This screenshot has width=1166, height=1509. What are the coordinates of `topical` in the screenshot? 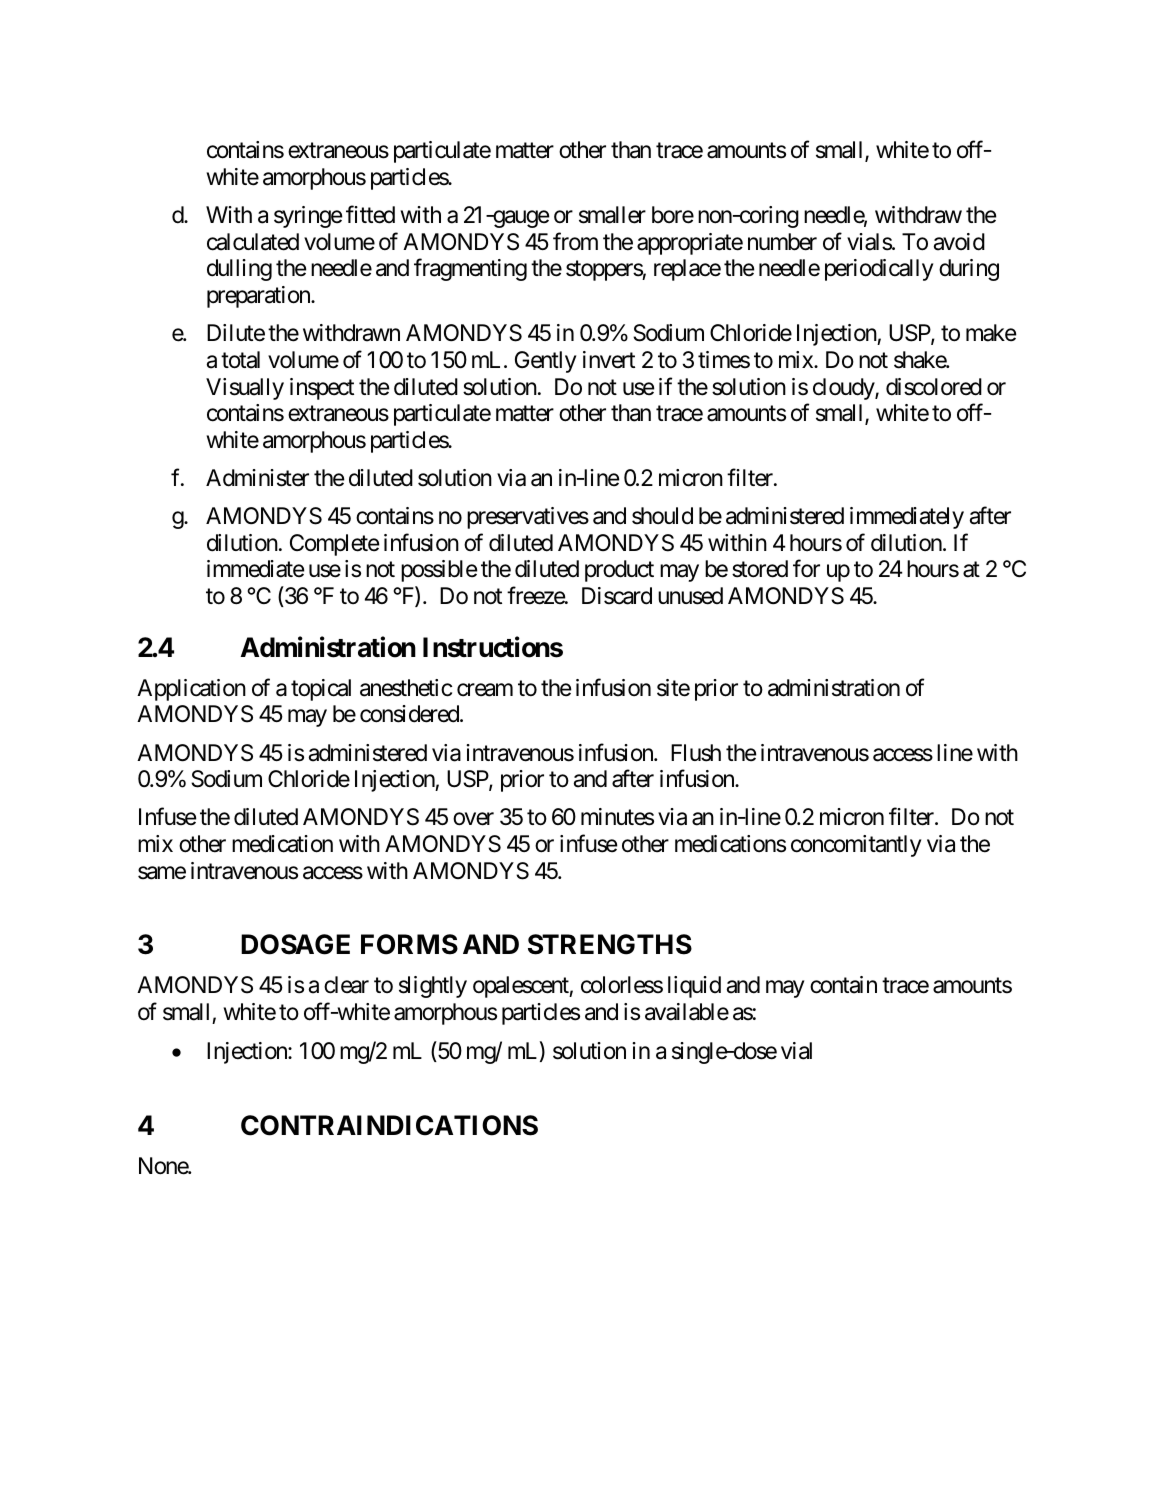 It's located at (321, 690).
